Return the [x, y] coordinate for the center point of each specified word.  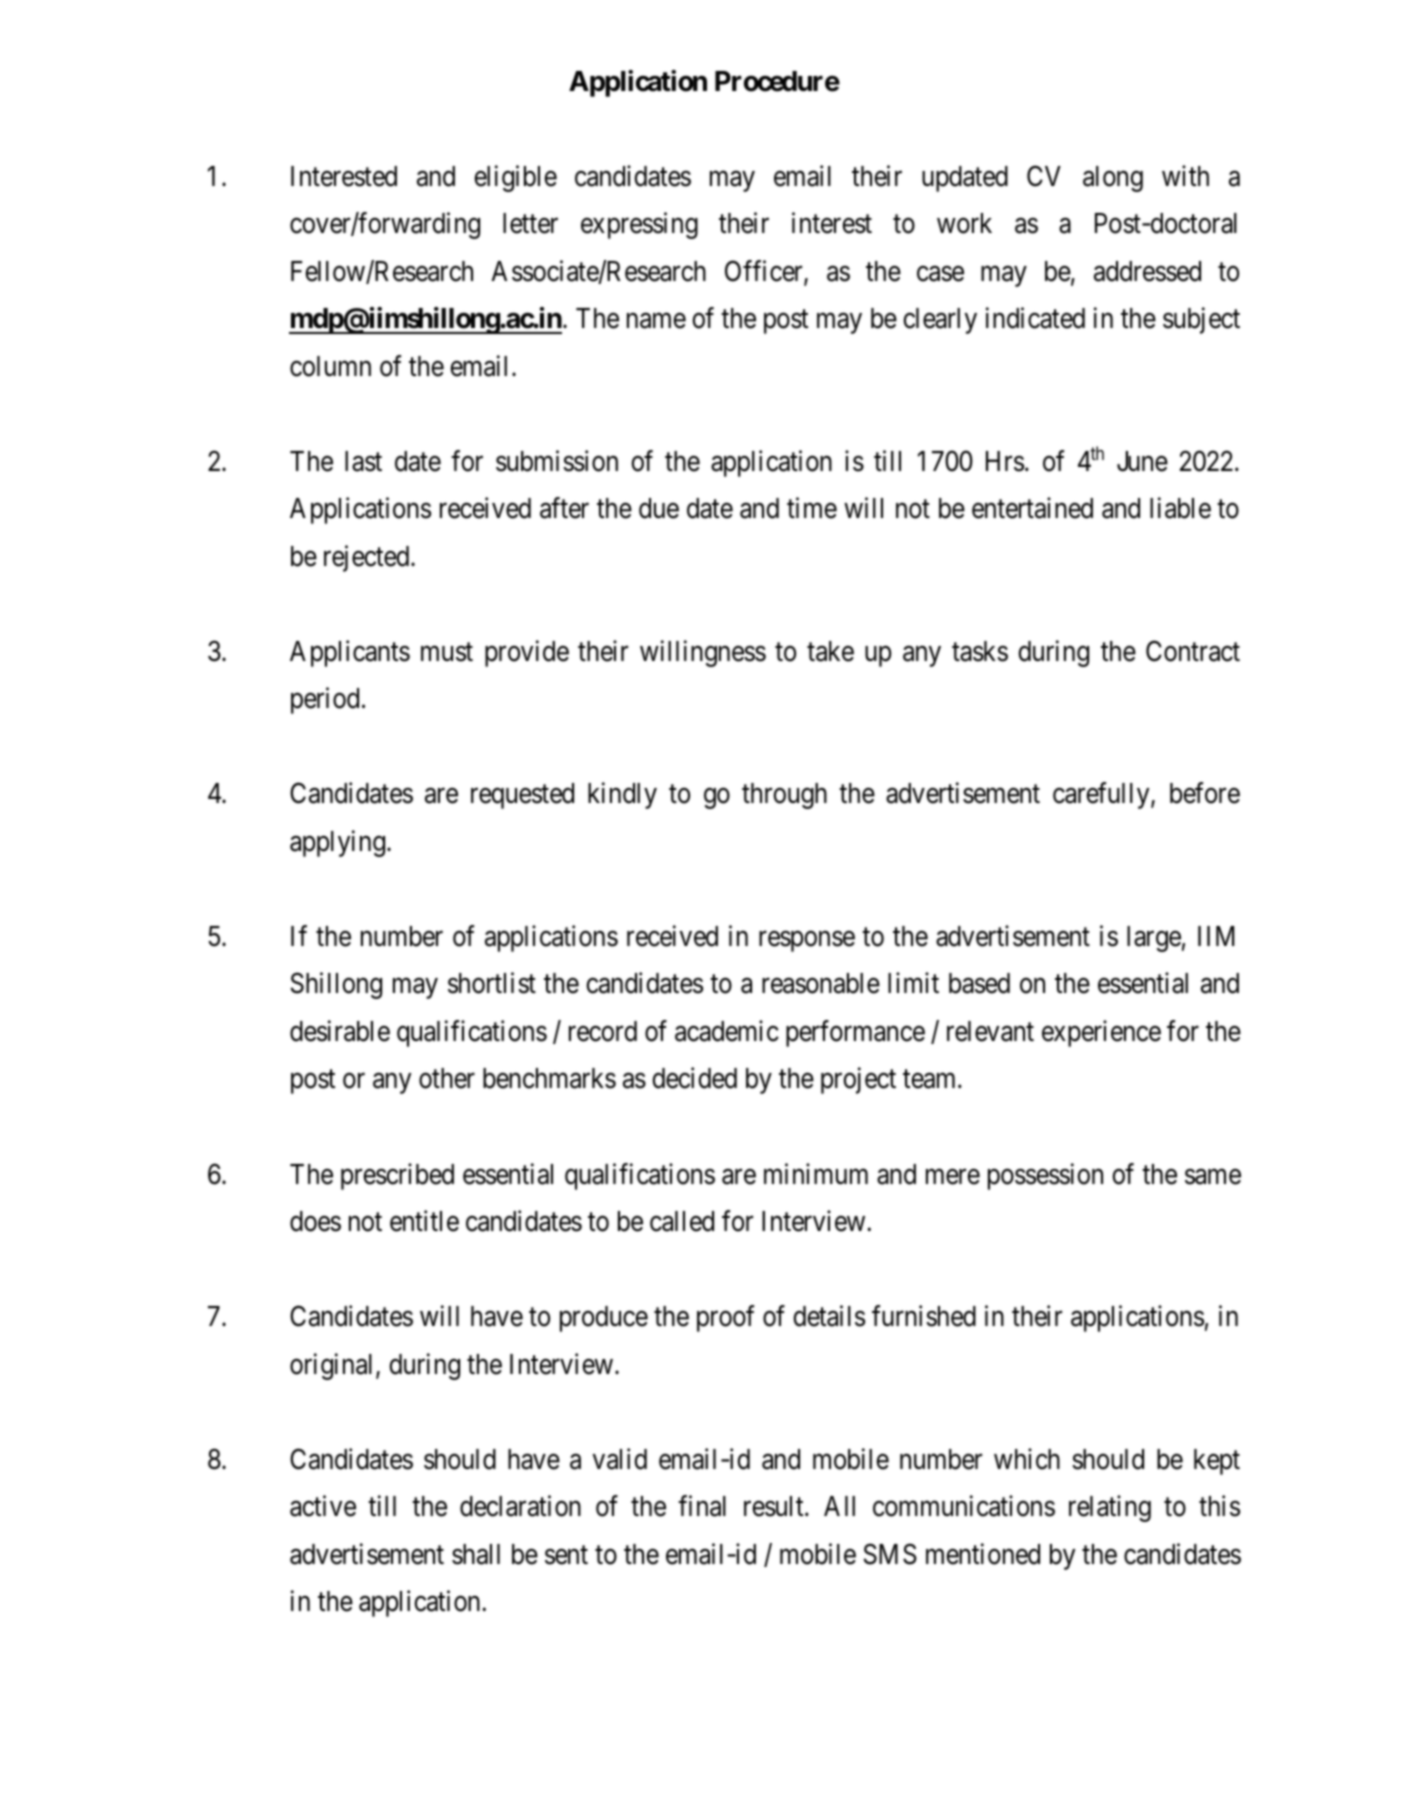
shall [476, 1554]
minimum [816, 1173]
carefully [1102, 795]
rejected [368, 558]
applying [337, 843]
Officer [765, 272]
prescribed [397, 1176]
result [775, 1506]
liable [1180, 508]
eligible [515, 178]
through [784, 796]
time [812, 508]
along [1113, 179]
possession [1045, 1176]
